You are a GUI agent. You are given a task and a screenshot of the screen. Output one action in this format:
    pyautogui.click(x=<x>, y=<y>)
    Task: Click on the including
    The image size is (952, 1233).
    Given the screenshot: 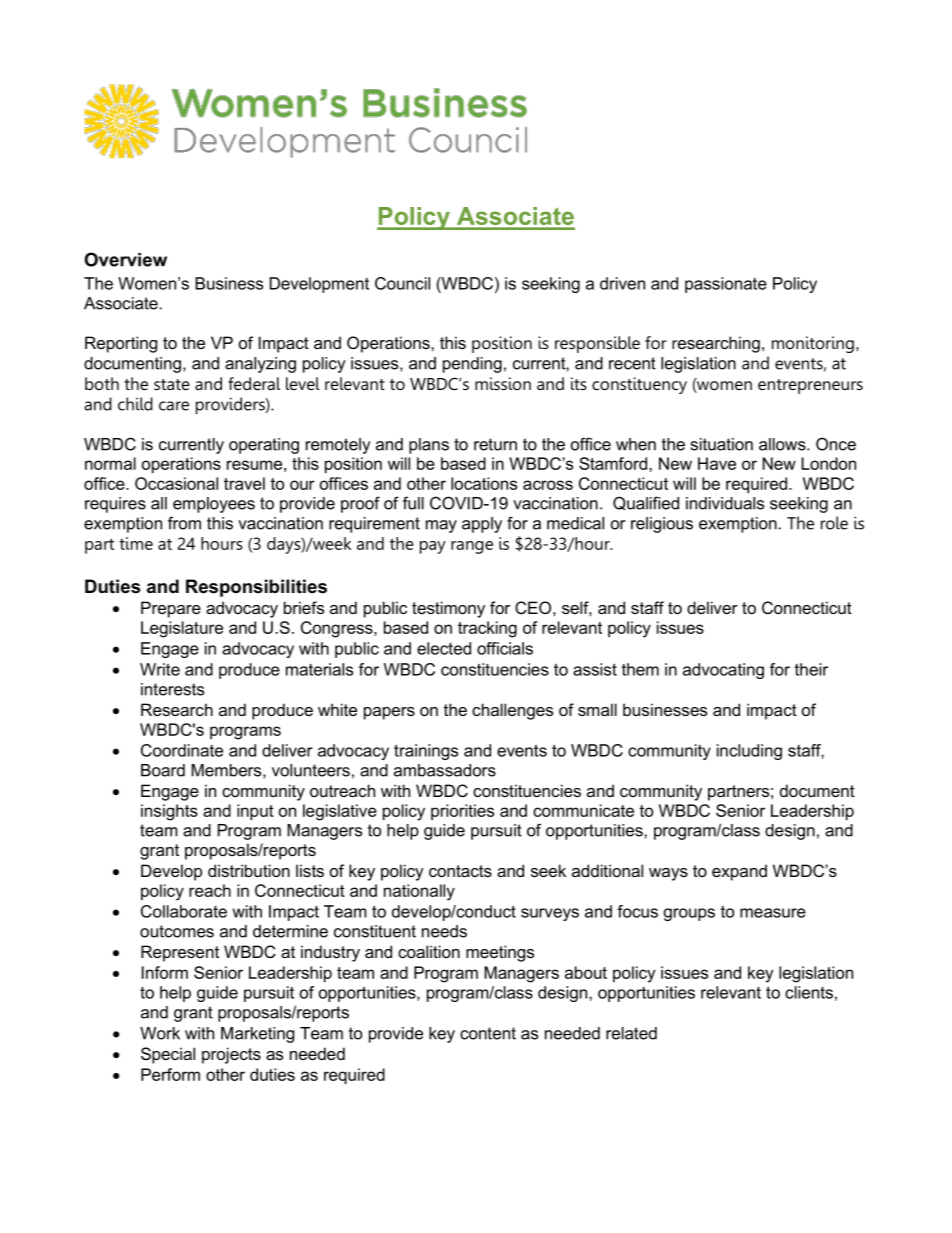 What is the action you would take?
    pyautogui.click(x=749, y=752)
